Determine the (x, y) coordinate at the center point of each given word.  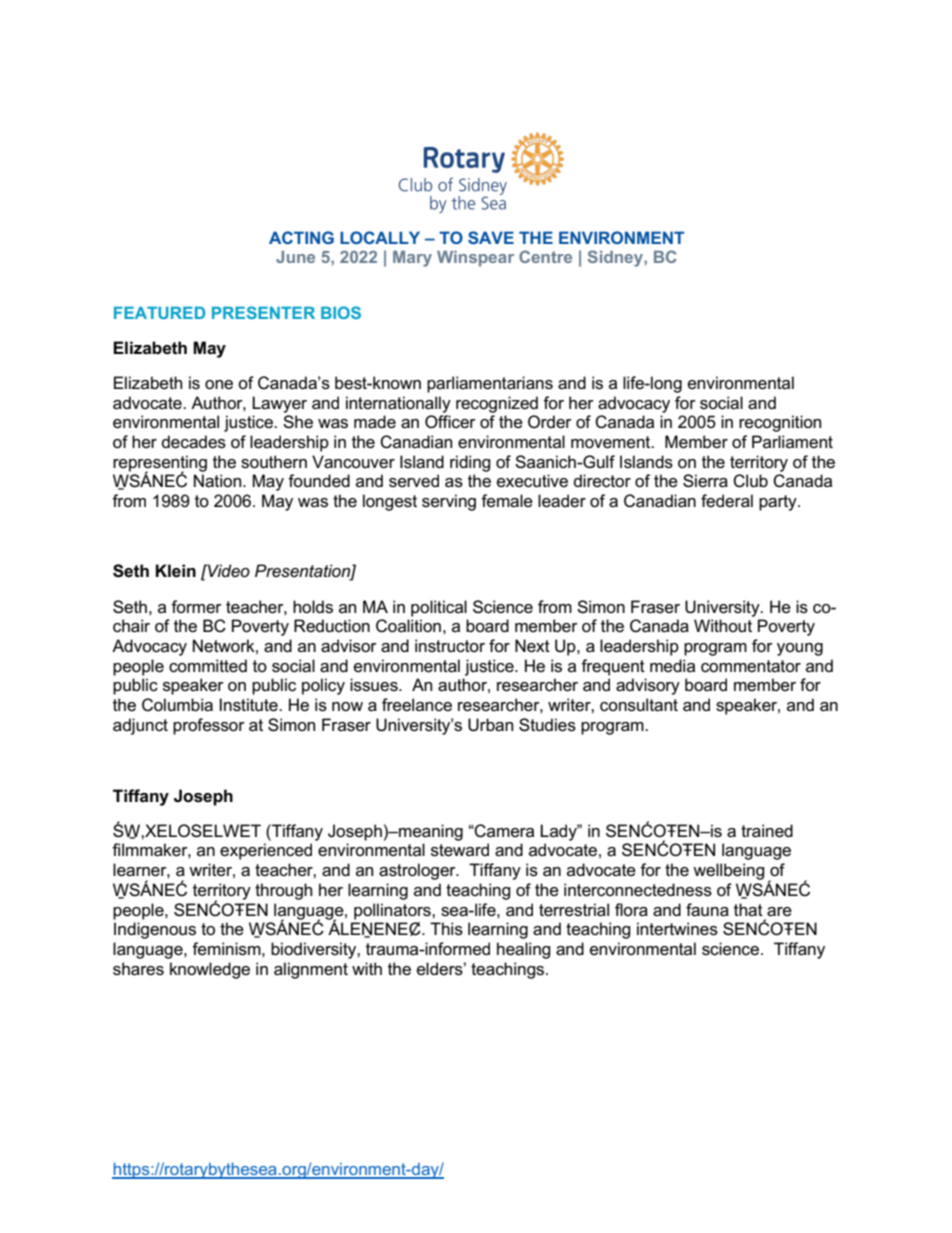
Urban (490, 725)
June (295, 257)
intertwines (677, 929)
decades (194, 442)
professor (209, 726)
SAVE (491, 237)
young (800, 649)
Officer (450, 422)
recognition (780, 423)
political (439, 608)
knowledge (210, 970)
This (446, 929)
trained (767, 831)
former (196, 606)
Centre (545, 256)
